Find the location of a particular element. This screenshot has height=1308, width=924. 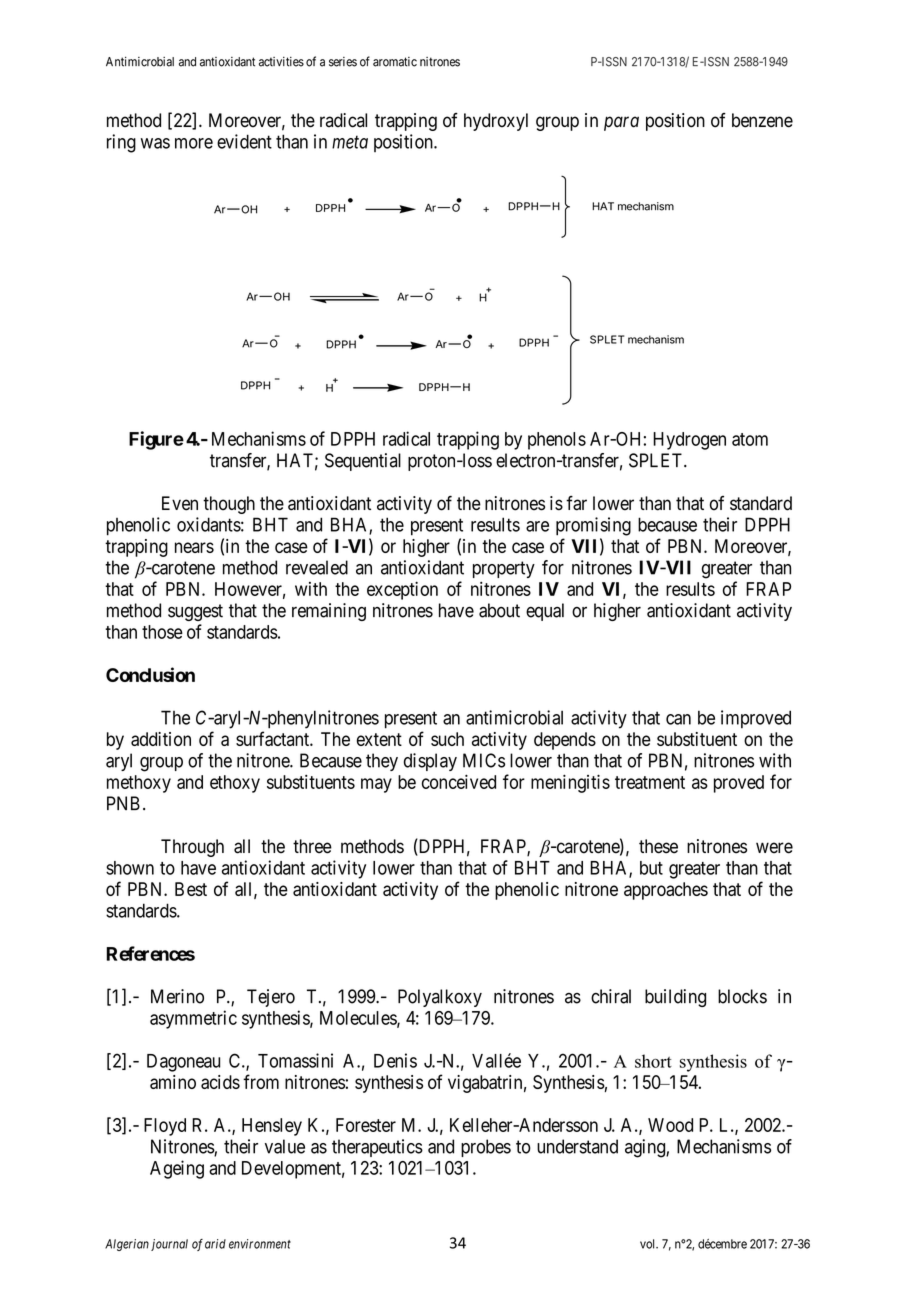

probes is located at coordinates (486, 1148).
